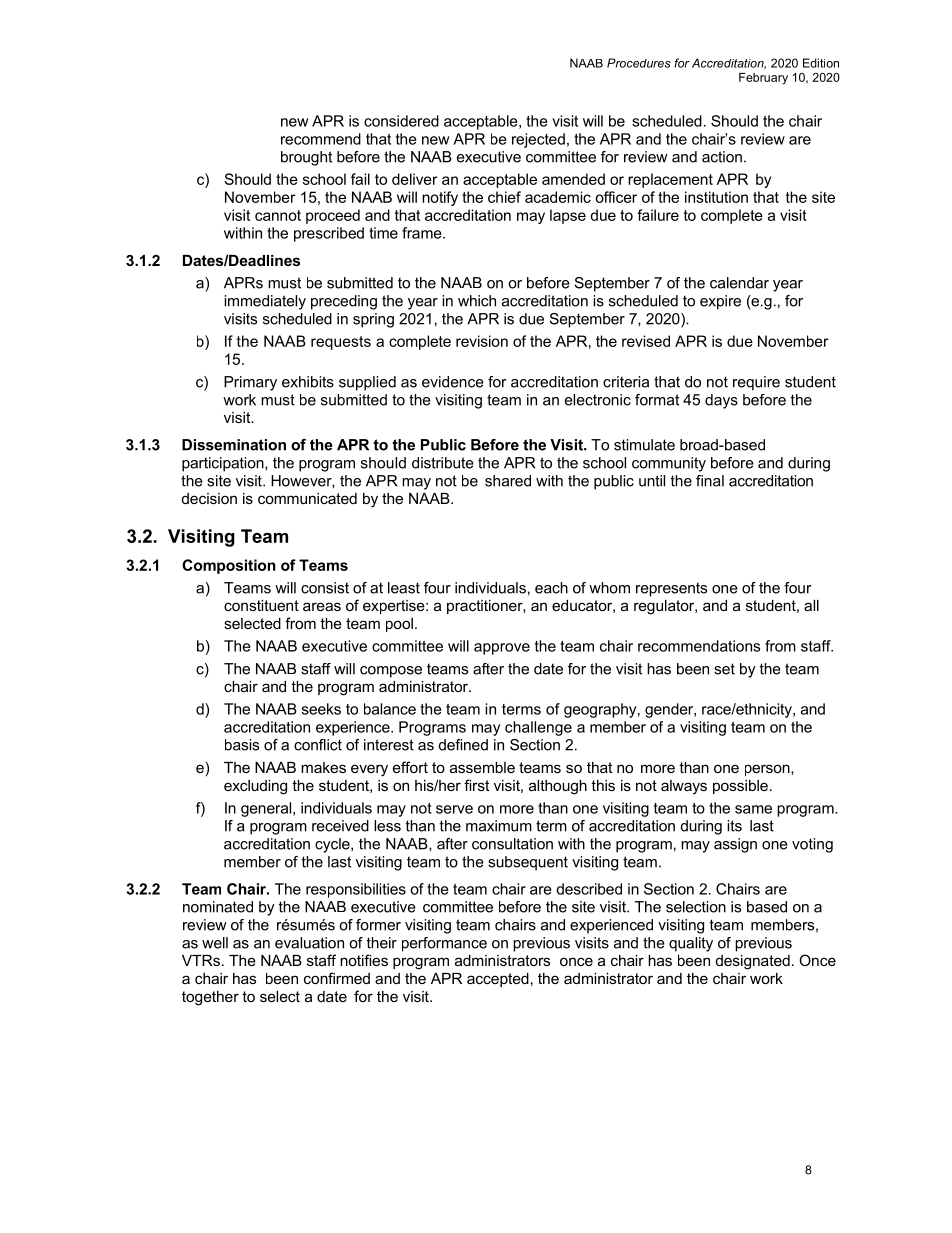 This image has height=1233, width=952. Describe the element at coordinates (309, 943) in the image. I see `evaluation` at that location.
